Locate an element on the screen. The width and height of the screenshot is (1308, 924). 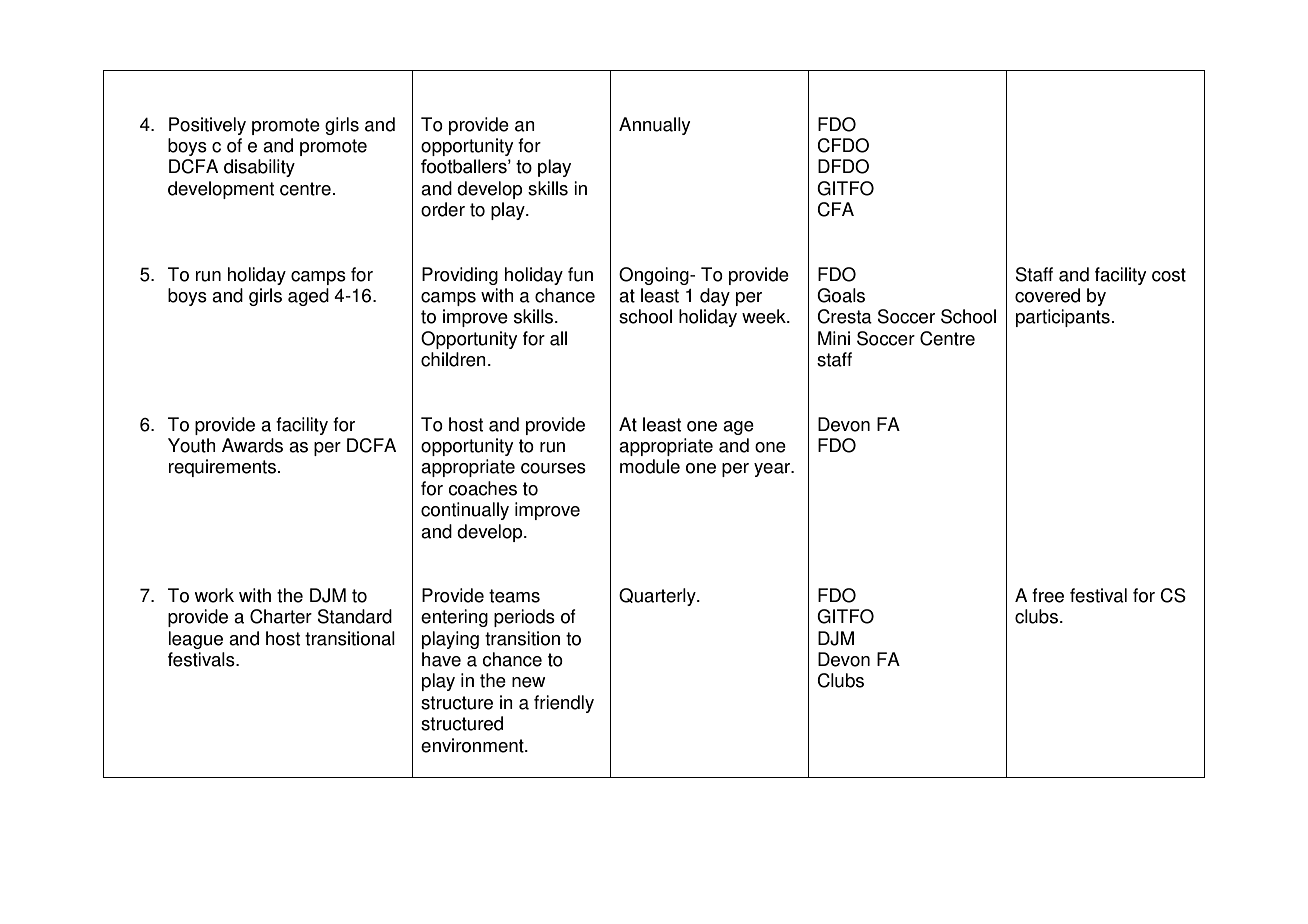
module is located at coordinates (650, 466).
